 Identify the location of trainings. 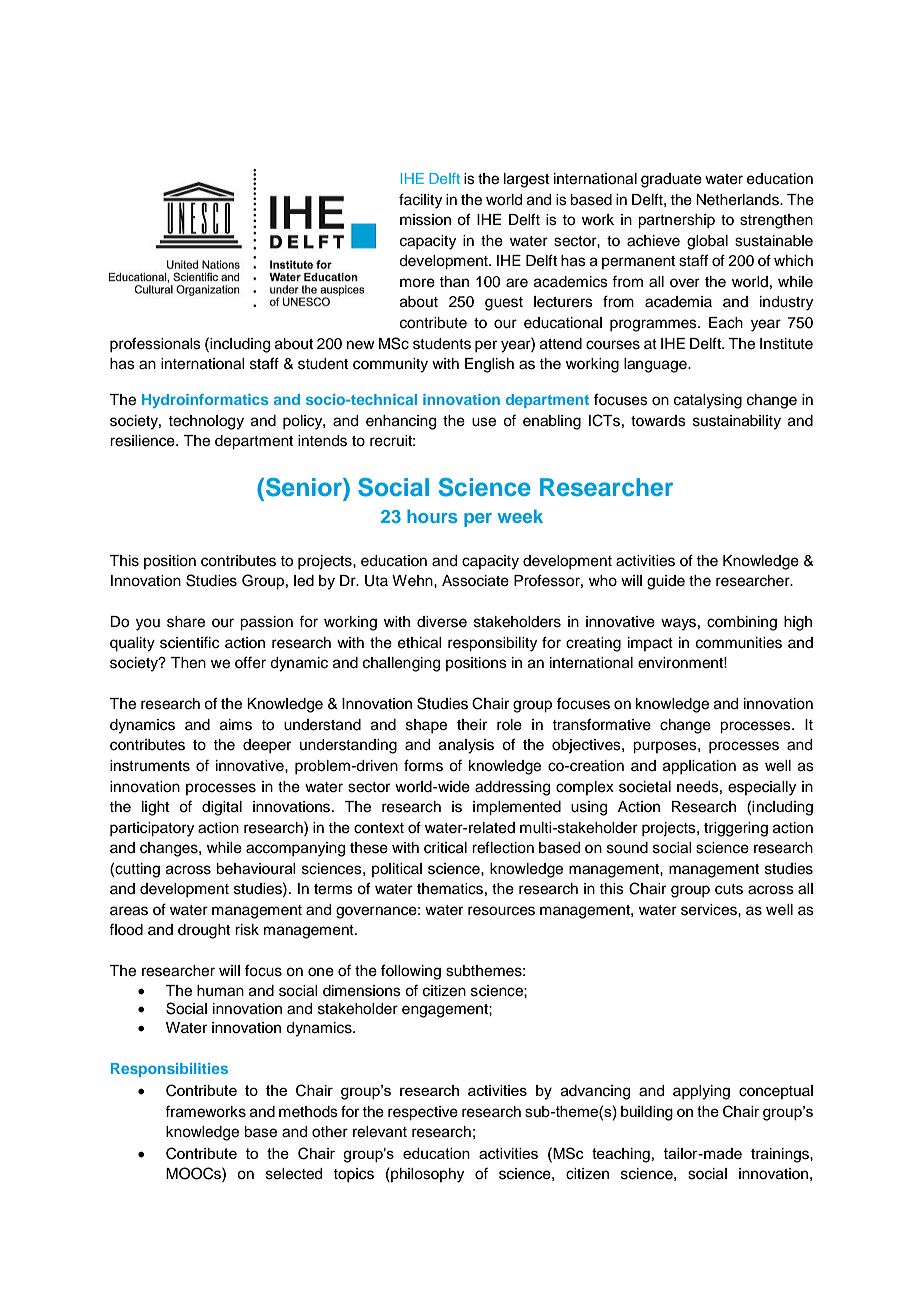
(781, 1155).
